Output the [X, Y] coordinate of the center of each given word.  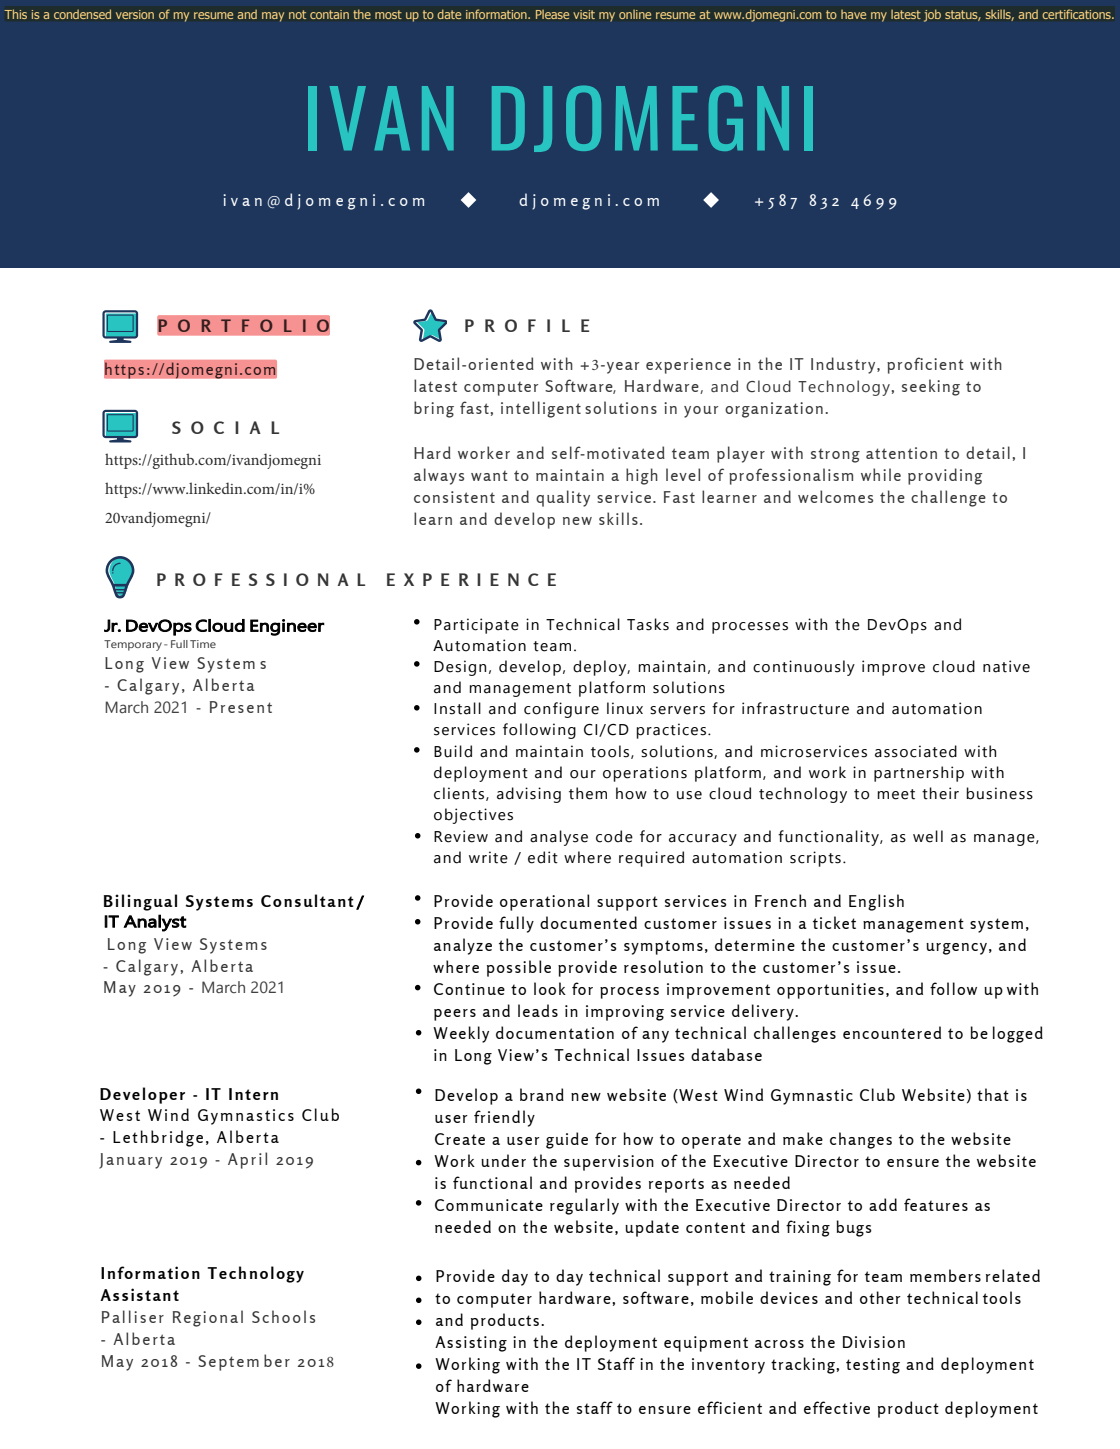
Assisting [471, 1344]
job [932, 16]
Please [552, 14]
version [135, 14]
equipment [706, 1344]
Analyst [155, 923]
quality [563, 498]
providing [945, 476]
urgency [956, 949]
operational [544, 902]
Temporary [134, 645]
